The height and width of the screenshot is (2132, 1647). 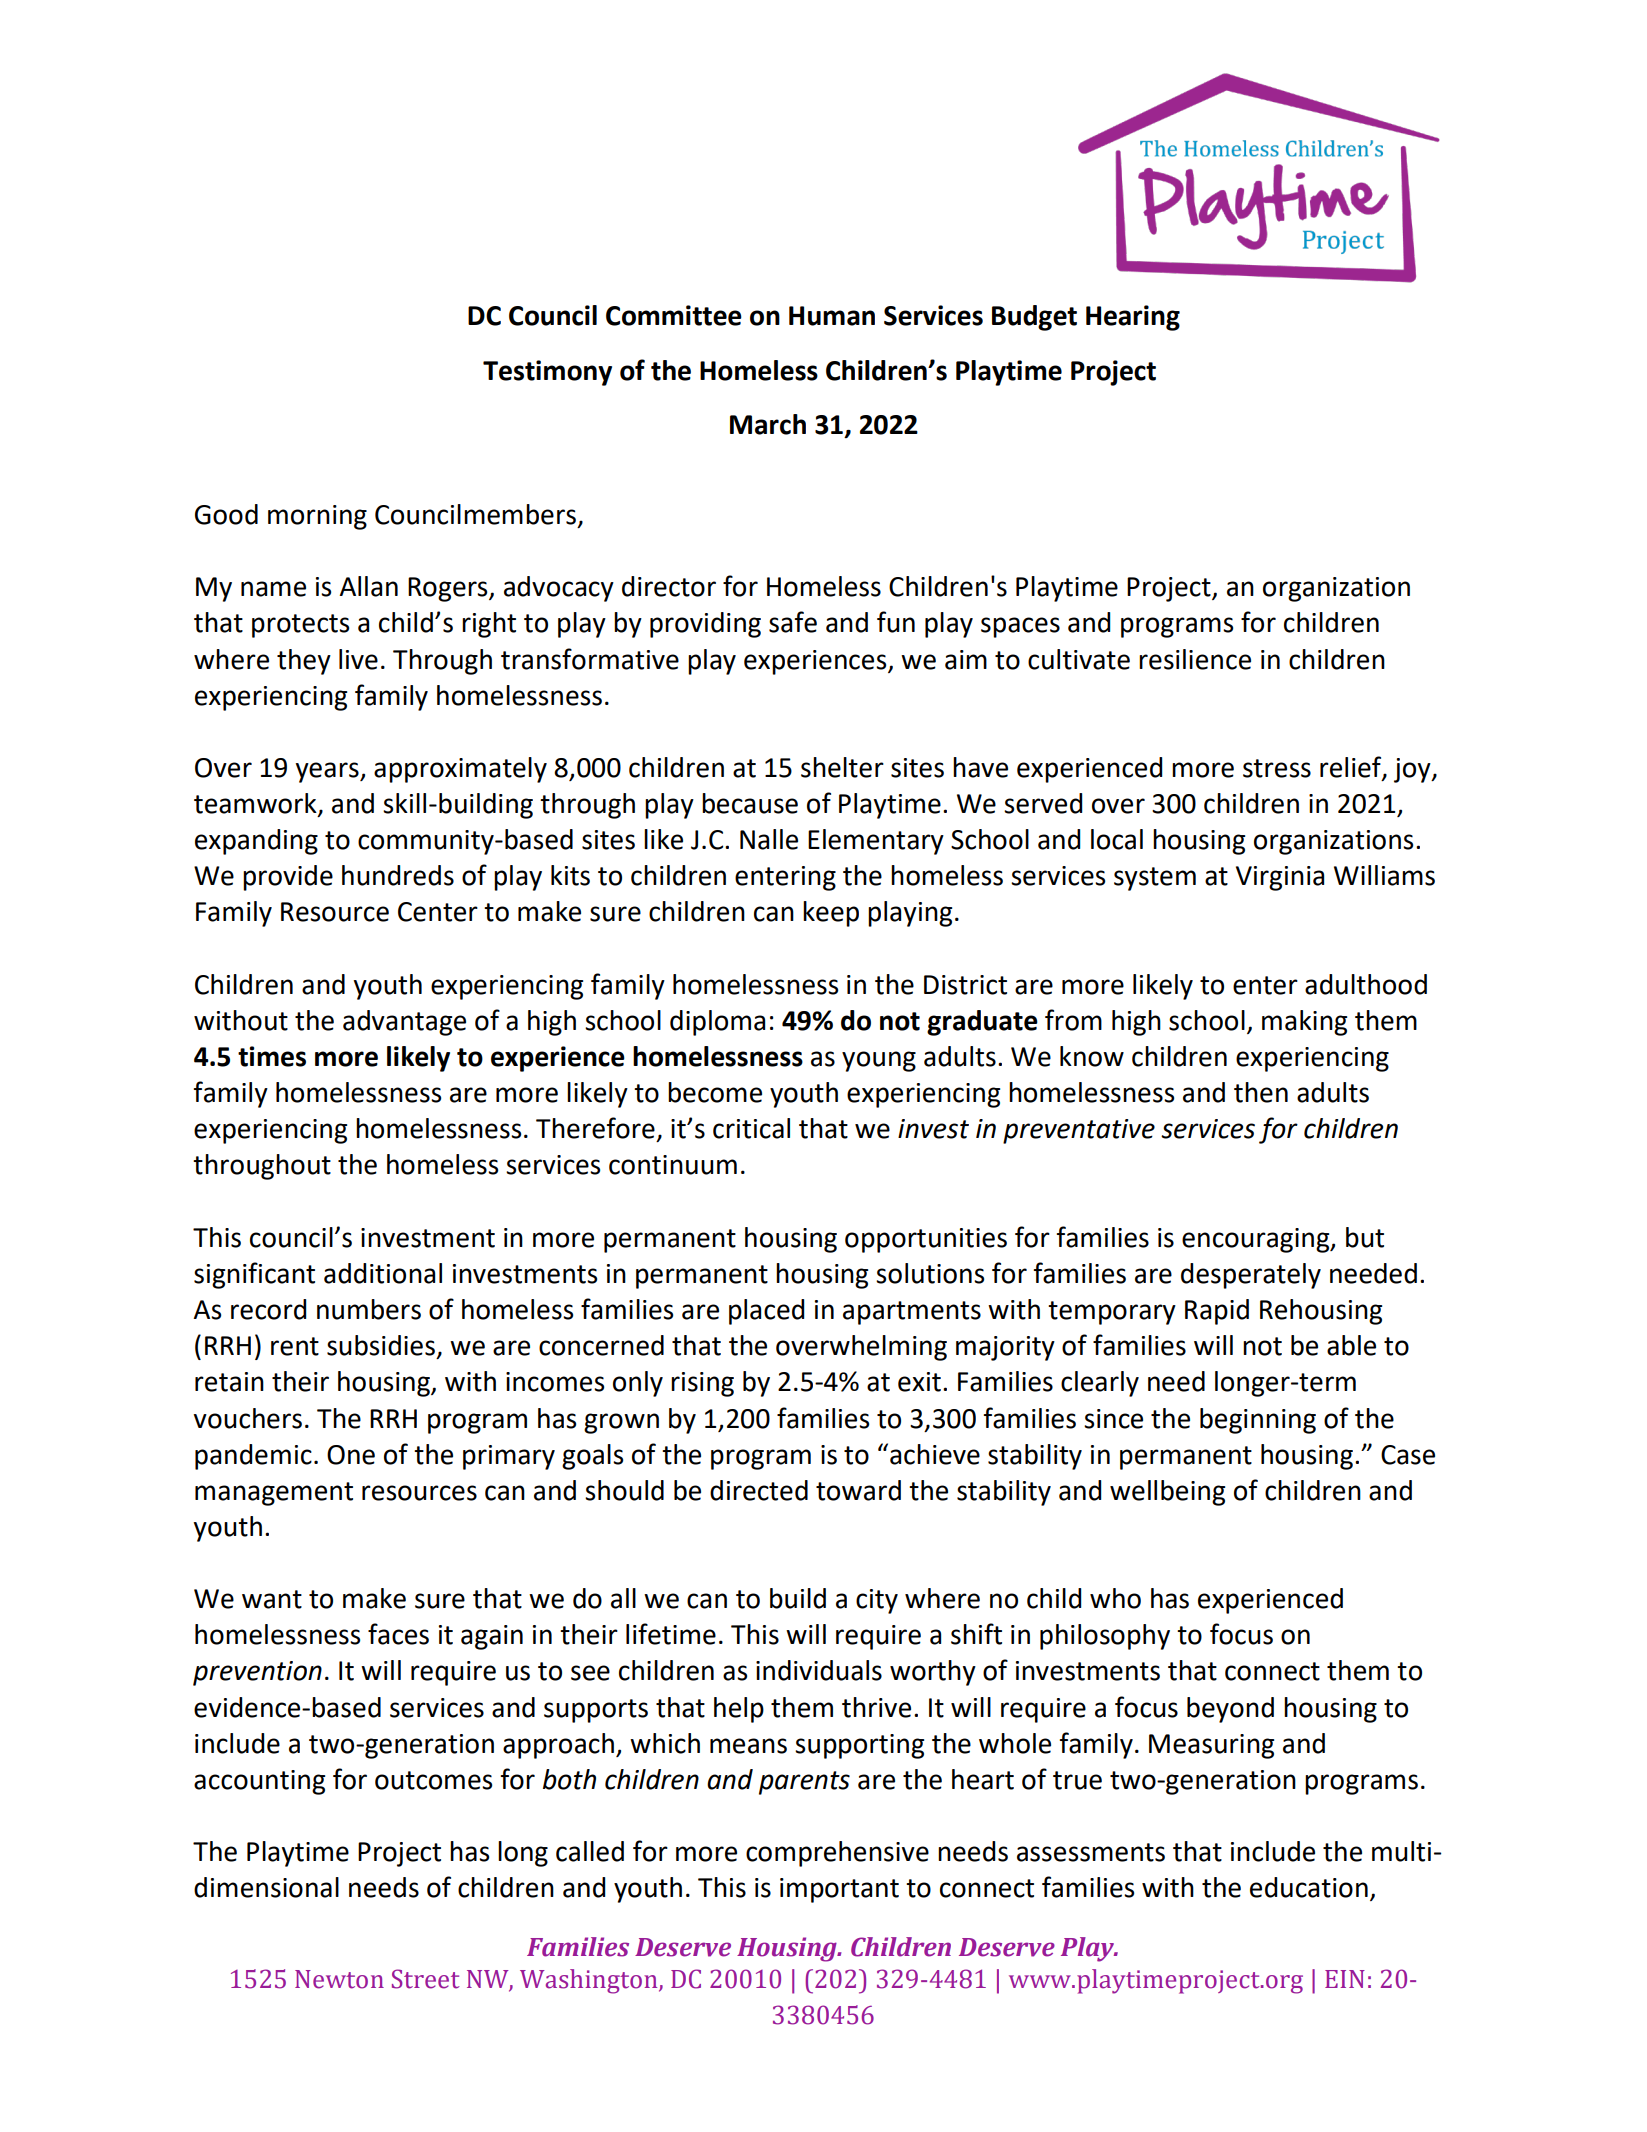 What do you see at coordinates (328, 772) in the screenshot?
I see `years` at bounding box center [328, 772].
